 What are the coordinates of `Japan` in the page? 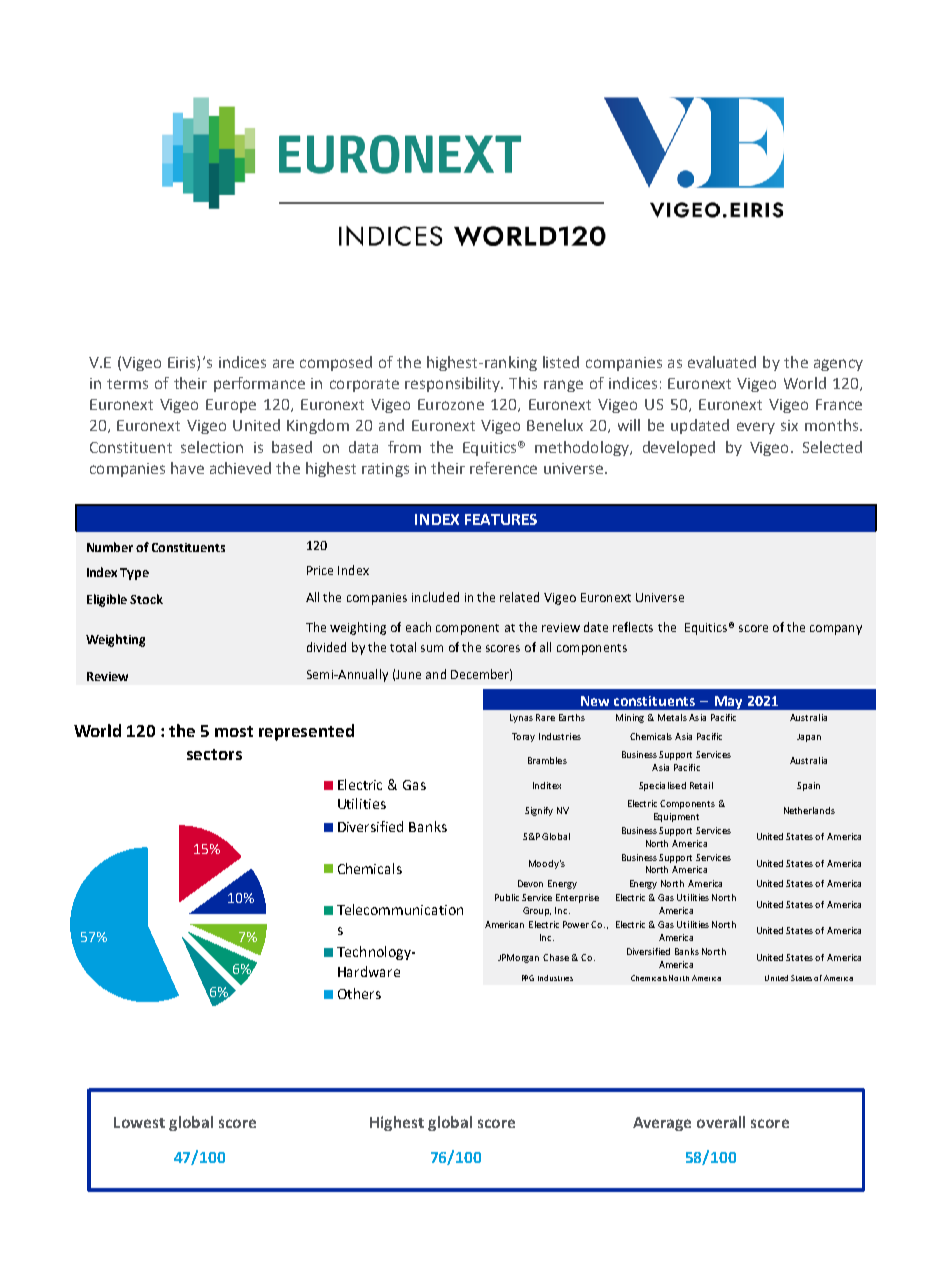 It's located at (809, 738).
